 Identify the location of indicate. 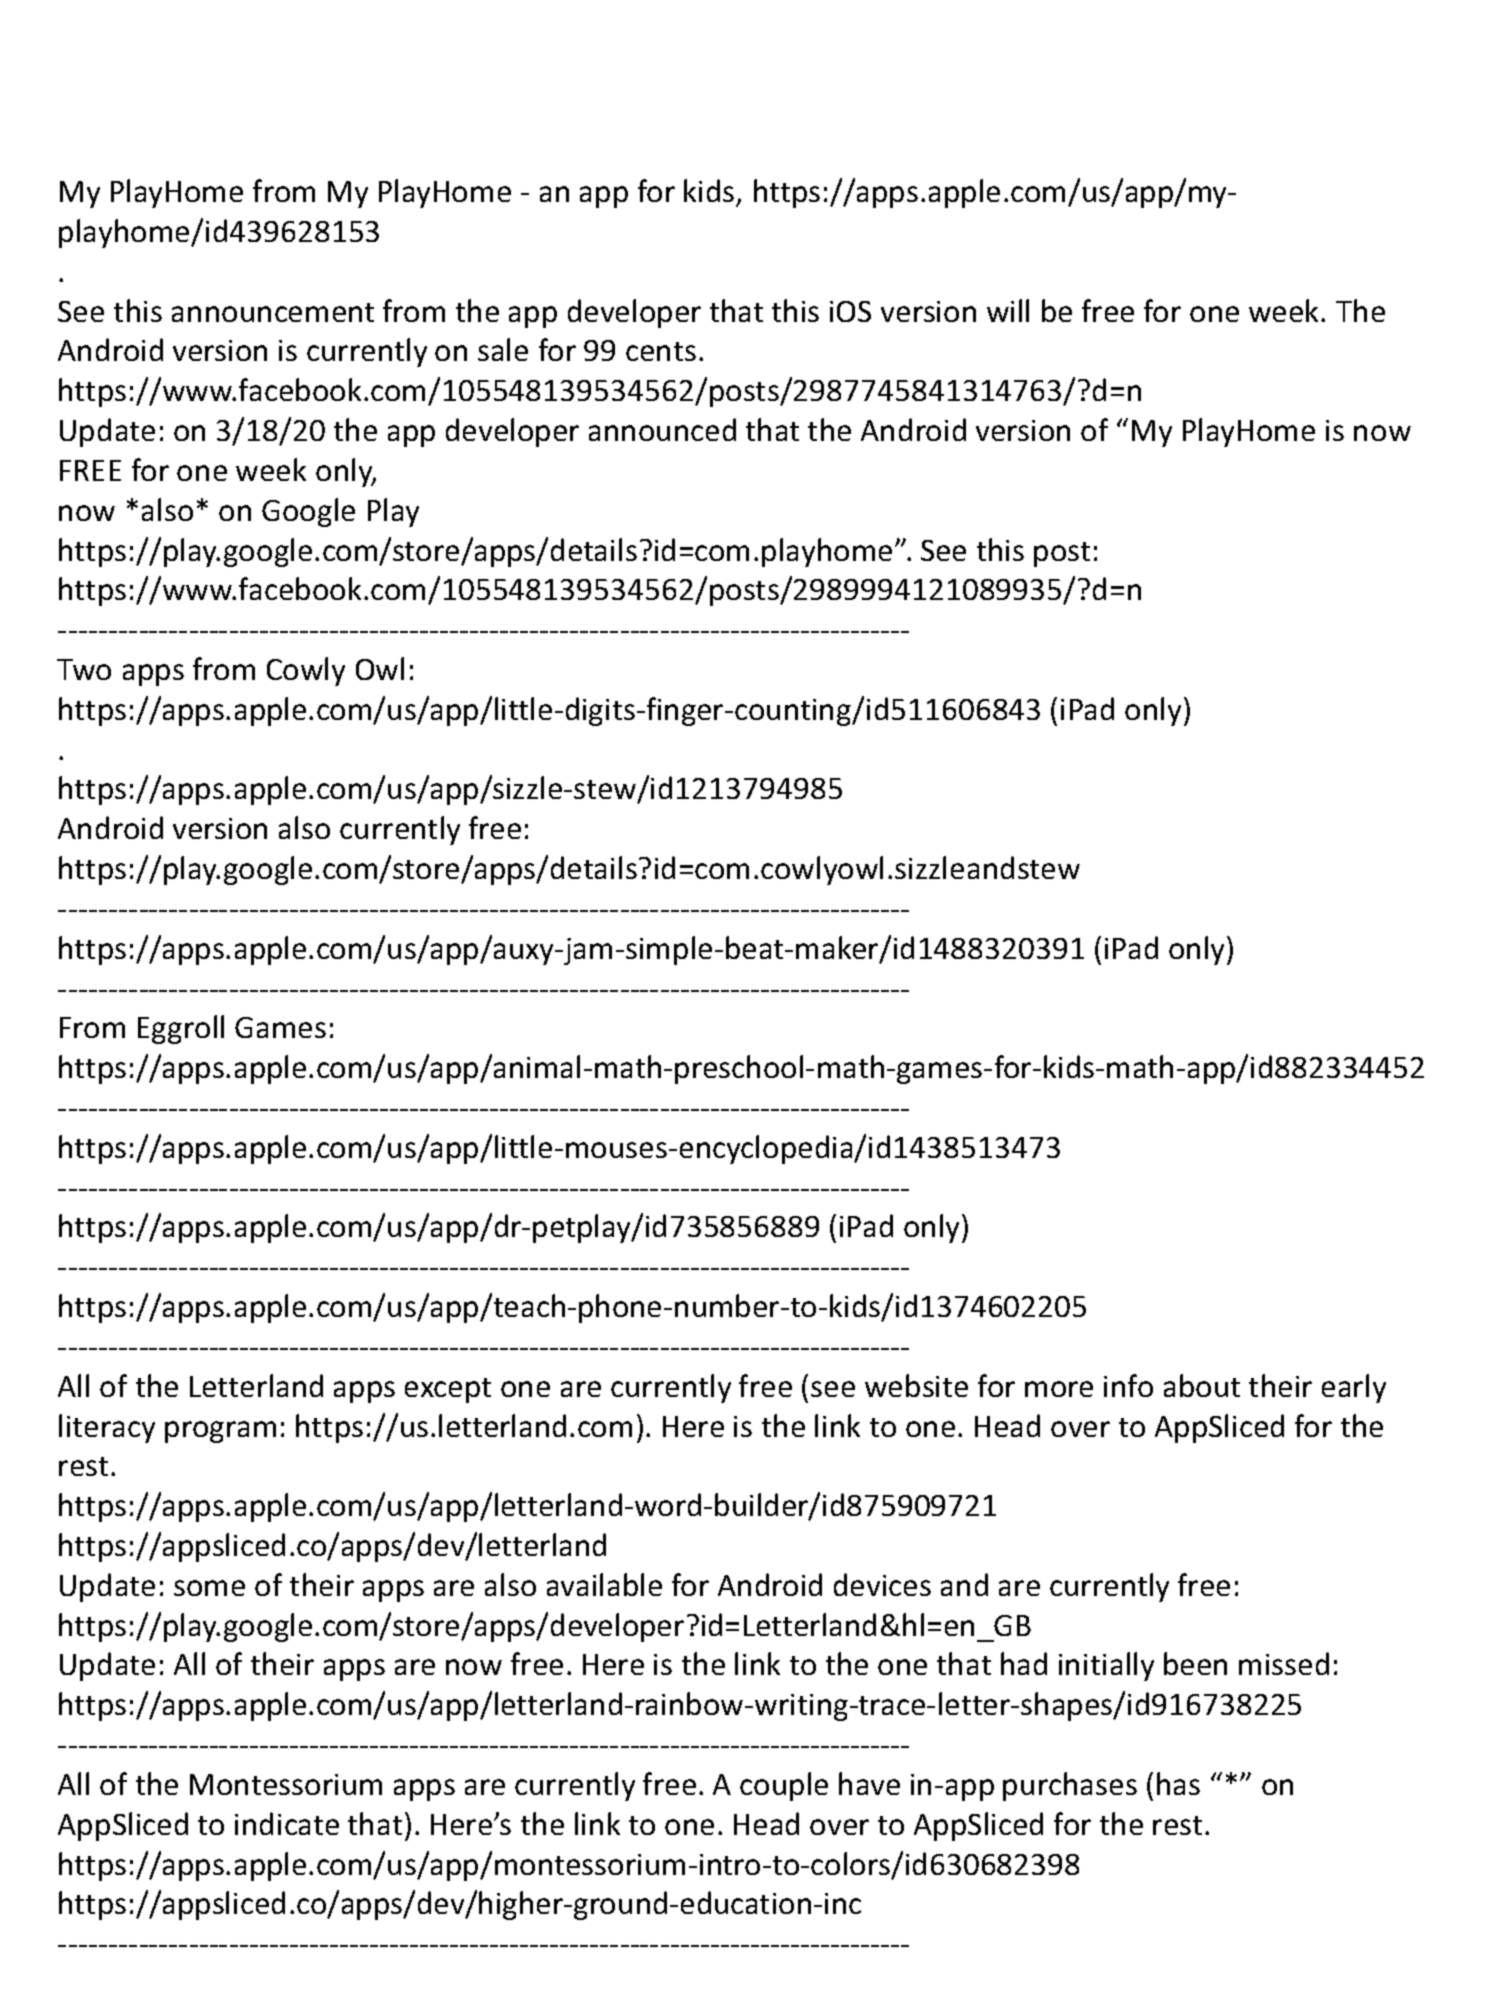
(287, 1823).
